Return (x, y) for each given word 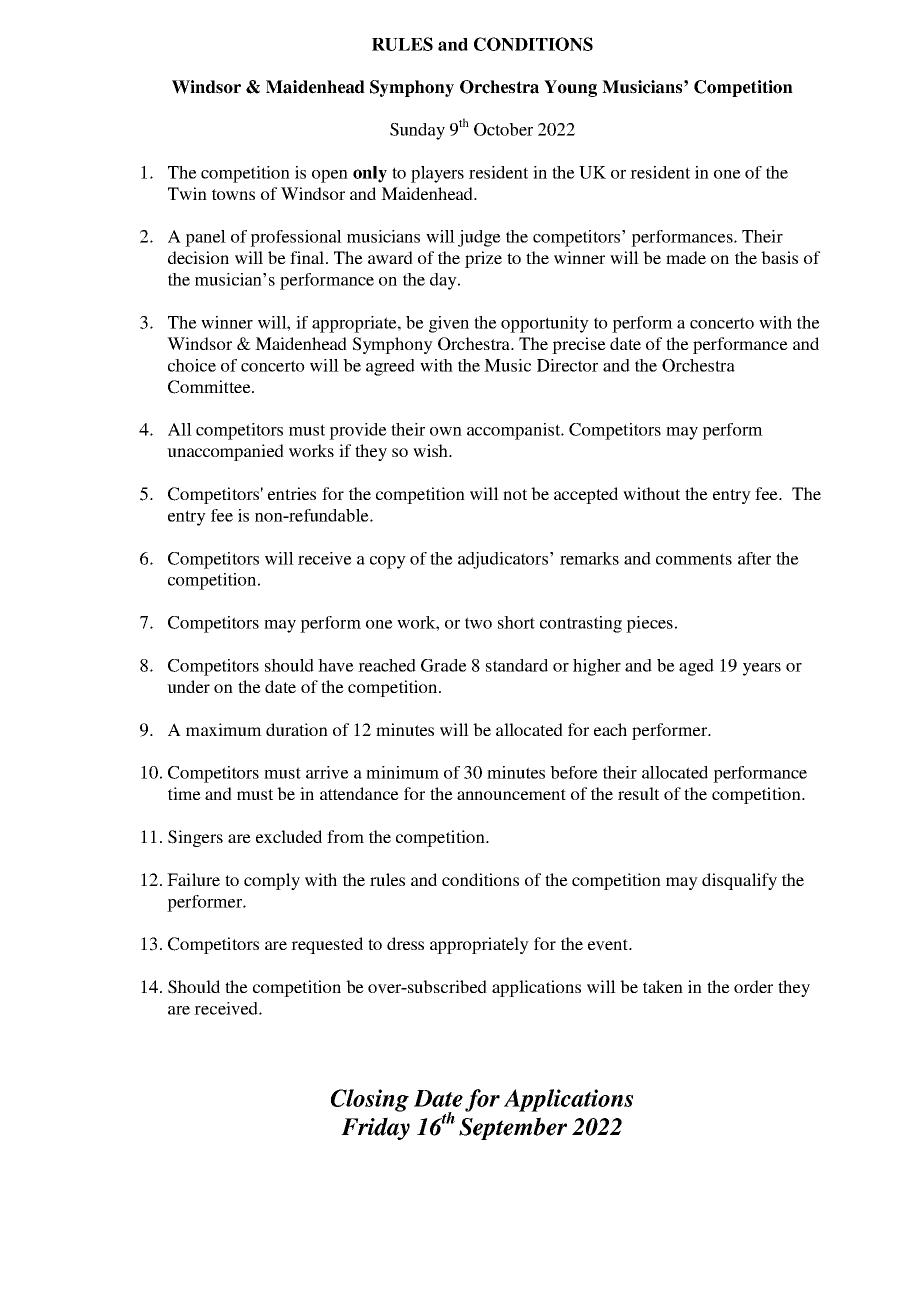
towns (233, 194)
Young (570, 88)
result (638, 793)
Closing (370, 1100)
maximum (224, 729)
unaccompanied (225, 452)
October (503, 129)
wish (432, 450)
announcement (511, 794)
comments (694, 559)
